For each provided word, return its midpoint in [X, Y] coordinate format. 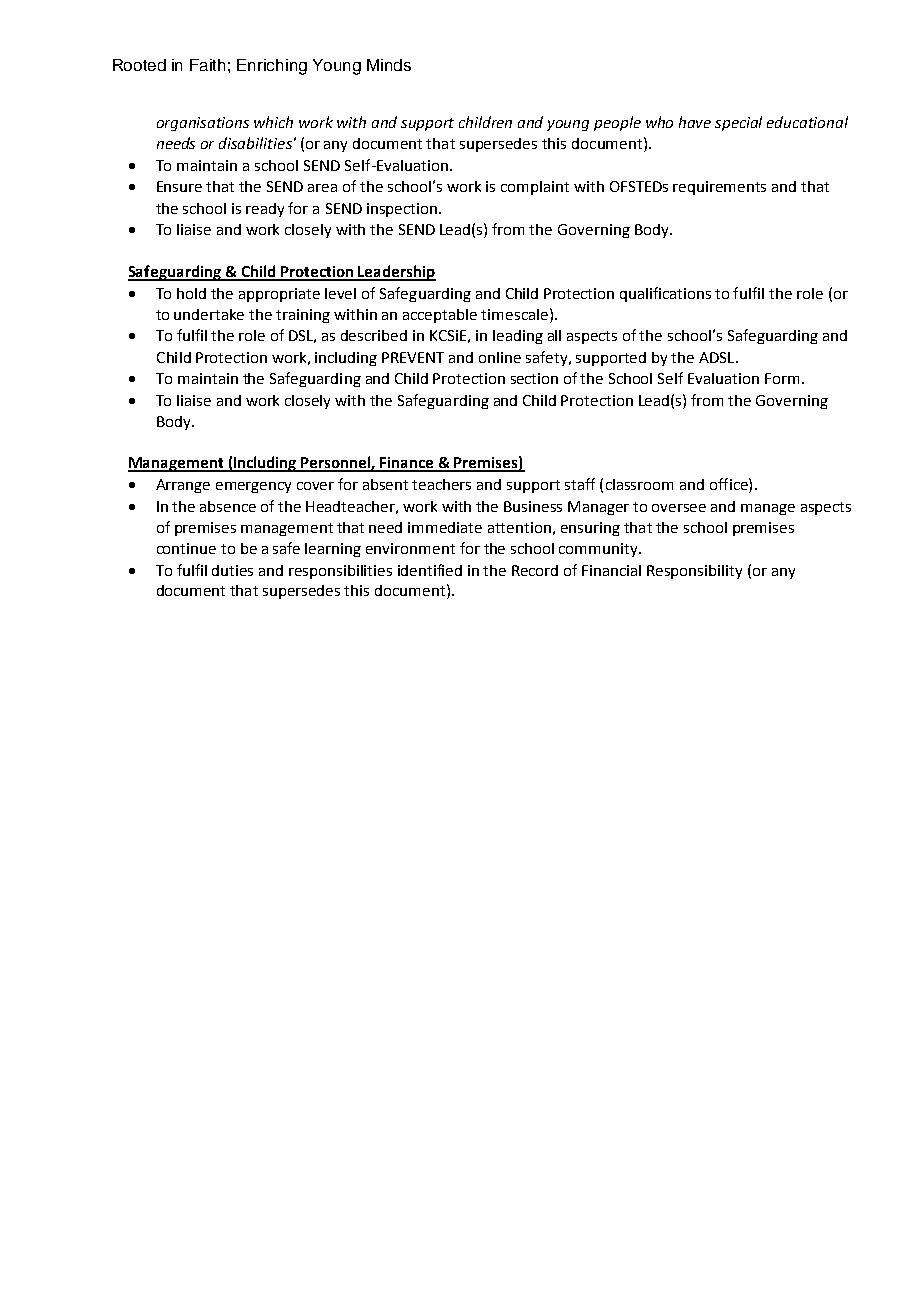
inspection [403, 210]
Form [782, 378]
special [738, 123]
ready [265, 210]
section [534, 378]
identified [430, 570]
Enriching [272, 67]
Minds [389, 65]
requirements [719, 188]
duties [232, 570]
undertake [209, 314]
